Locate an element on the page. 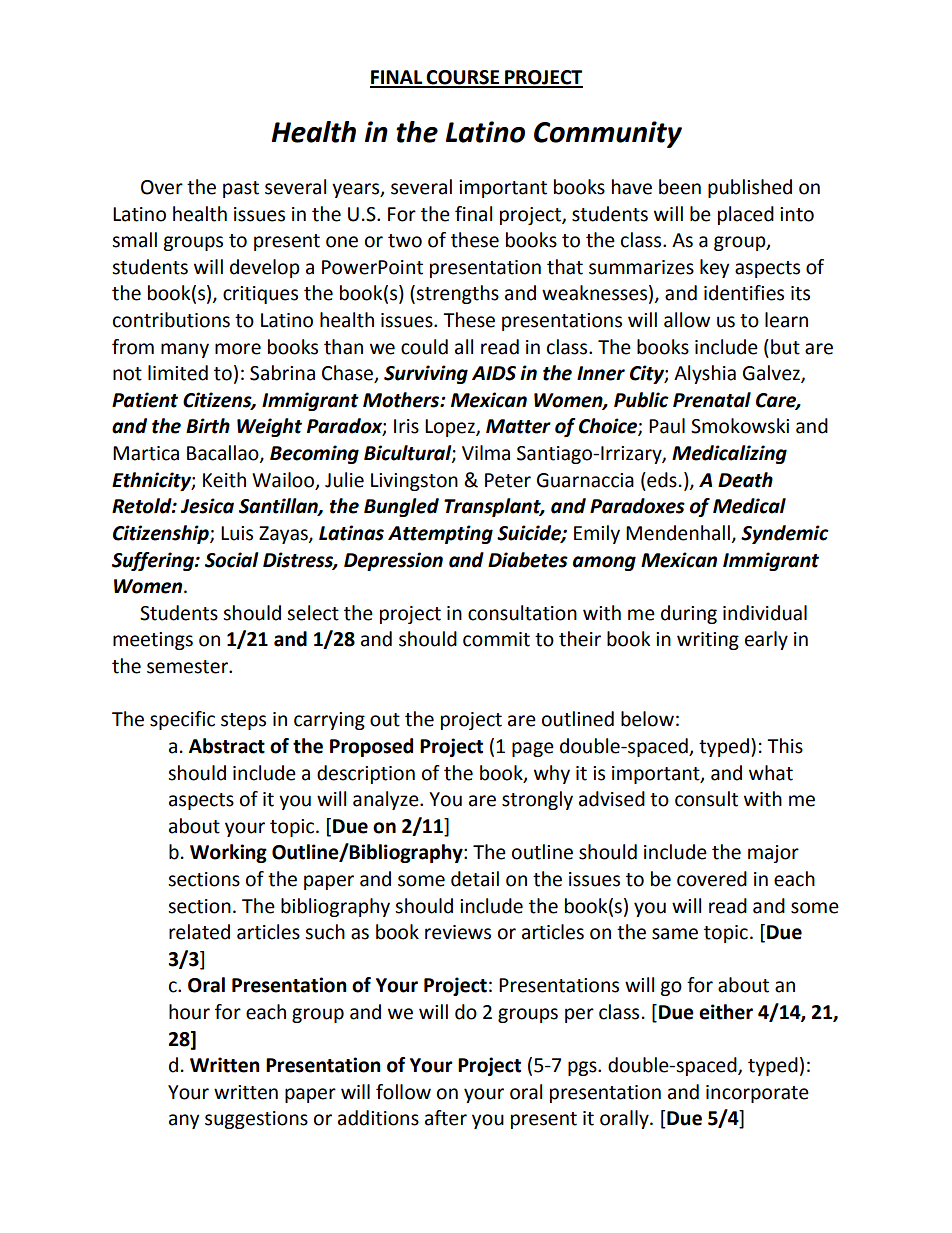 Image resolution: width=952 pixels, height=1233 pixels. detail is located at coordinates (475, 879).
